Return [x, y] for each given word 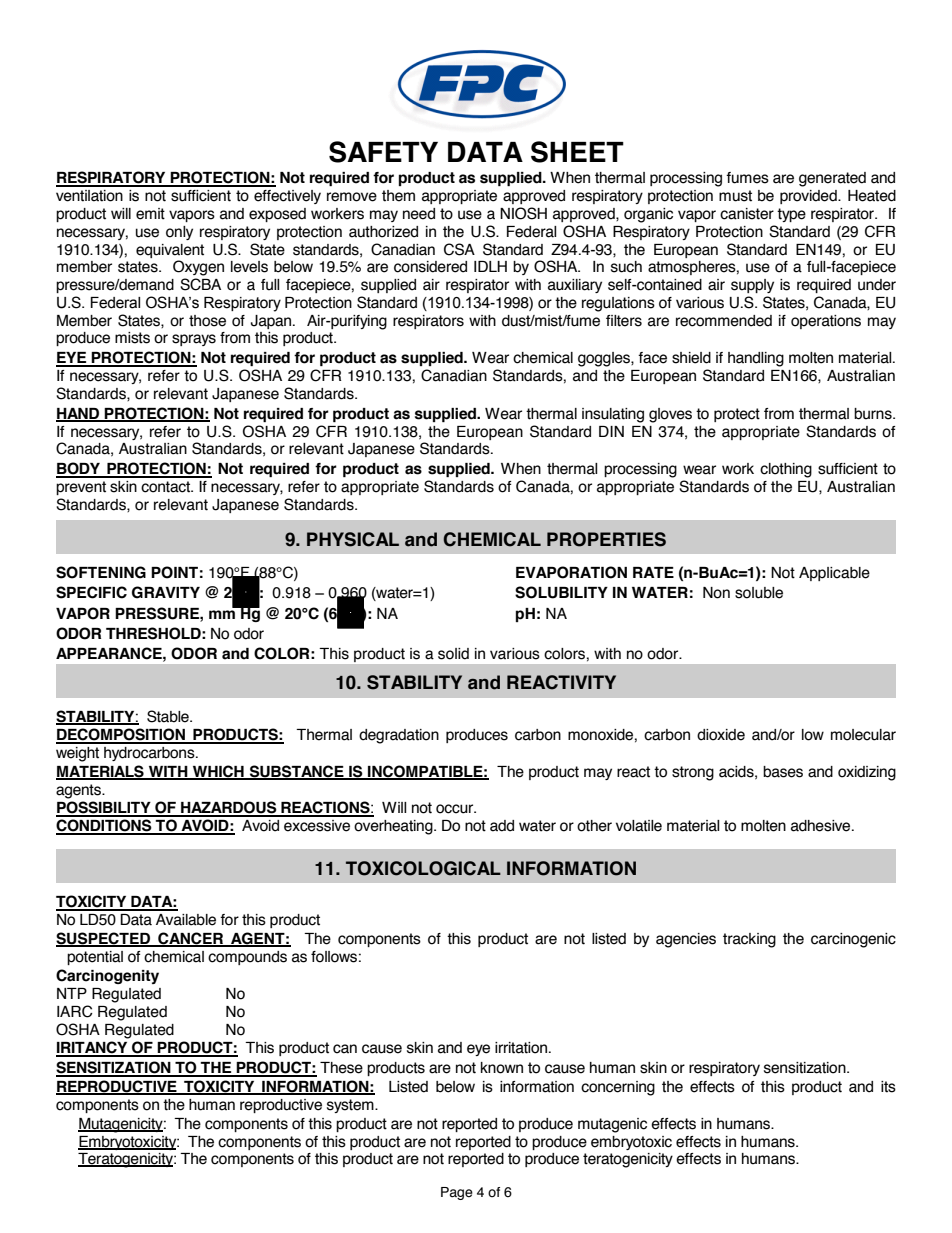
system [351, 1106]
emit [150, 214]
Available [186, 920]
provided [809, 197]
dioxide [721, 735]
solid [453, 654]
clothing [786, 470]
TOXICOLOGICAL [423, 868]
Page [457, 1193]
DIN [611, 431]
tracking [749, 940]
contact [166, 487]
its [888, 1087]
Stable [169, 716]
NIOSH [523, 213]
